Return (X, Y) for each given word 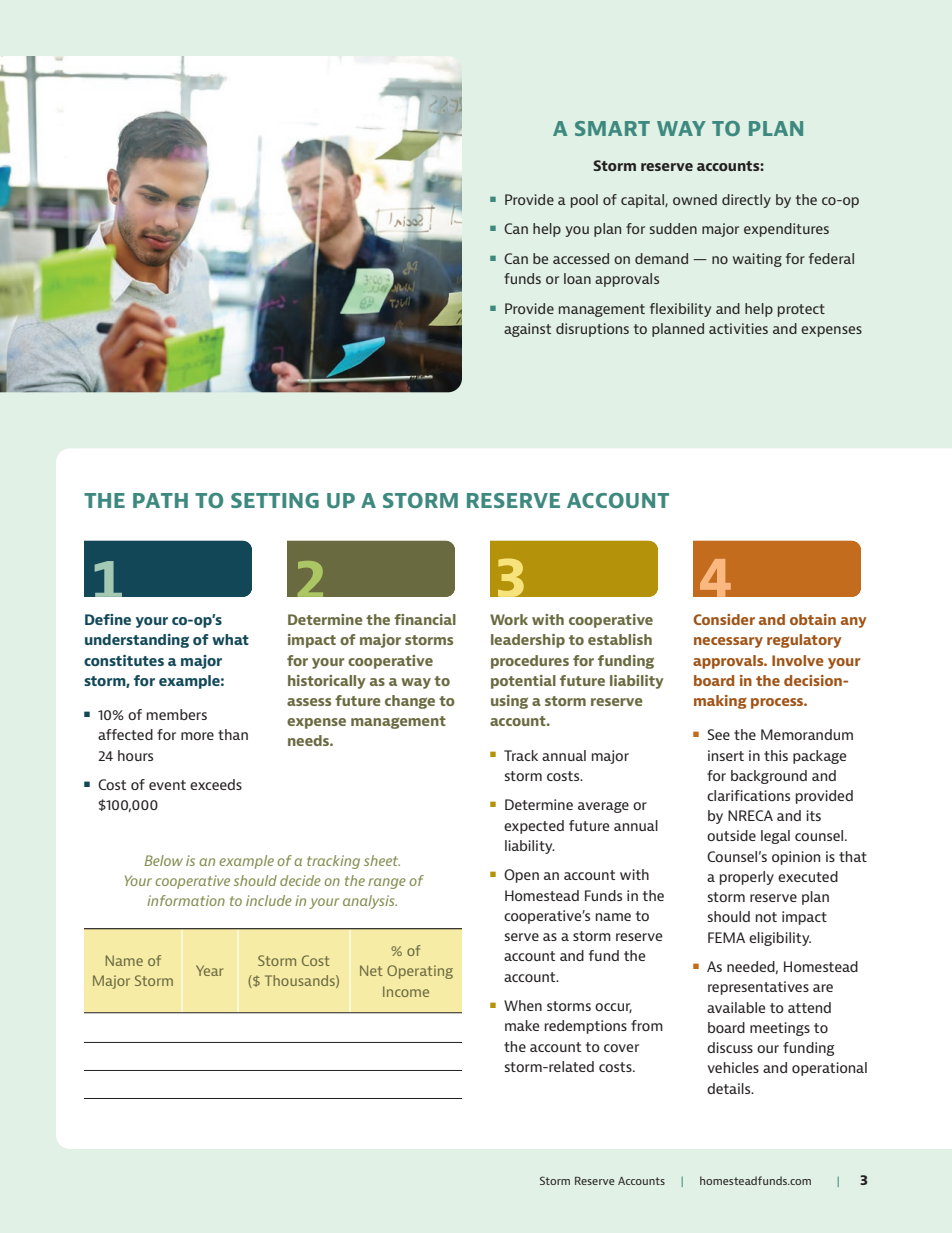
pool (584, 201)
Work (509, 619)
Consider (724, 619)
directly (746, 201)
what (230, 639)
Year (209, 970)
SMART (612, 128)
